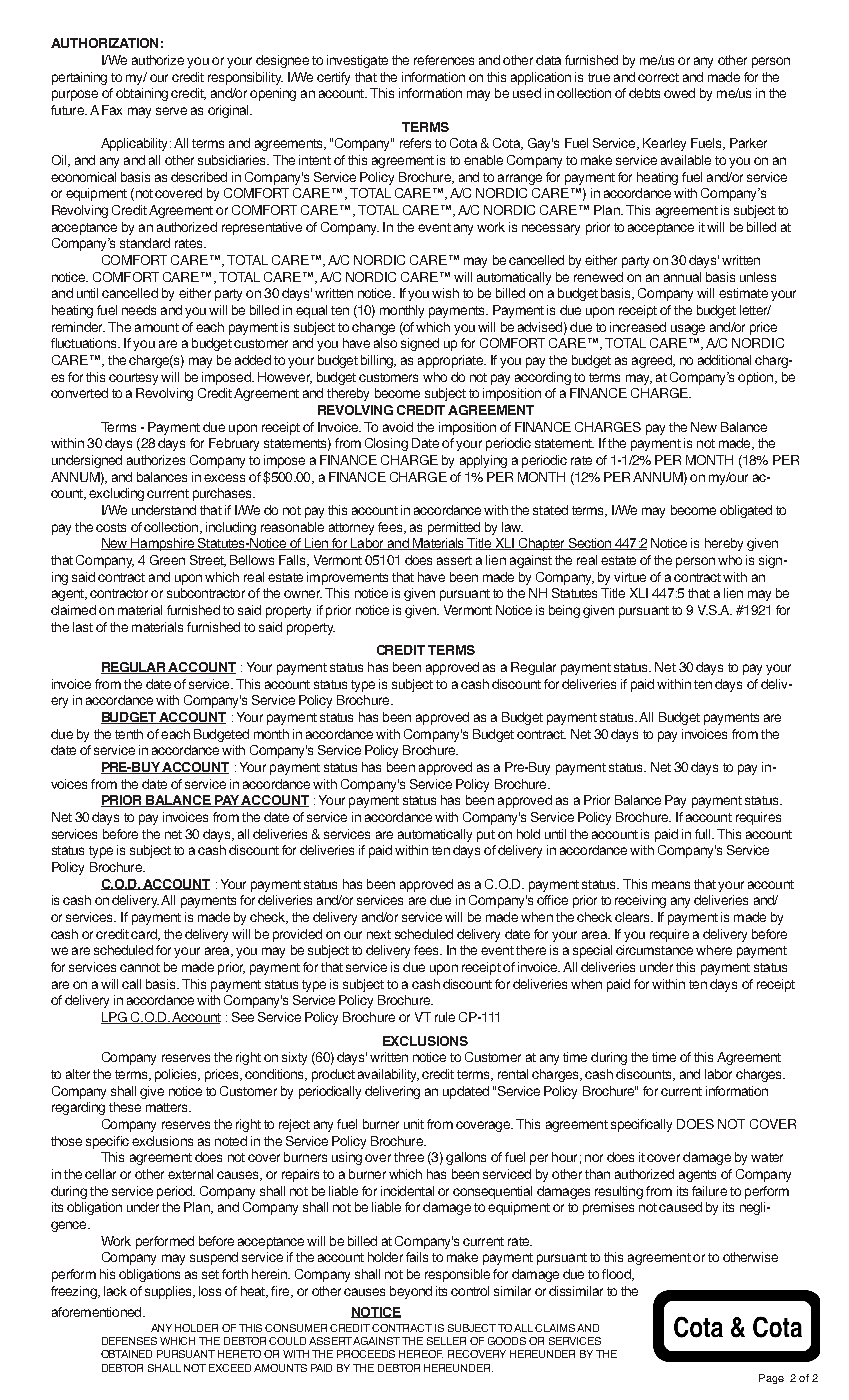 This screenshot has height=1400, width=849. What do you see at coordinates (129, 1341) in the screenshot?
I see `DEFENSES` at bounding box center [129, 1341].
